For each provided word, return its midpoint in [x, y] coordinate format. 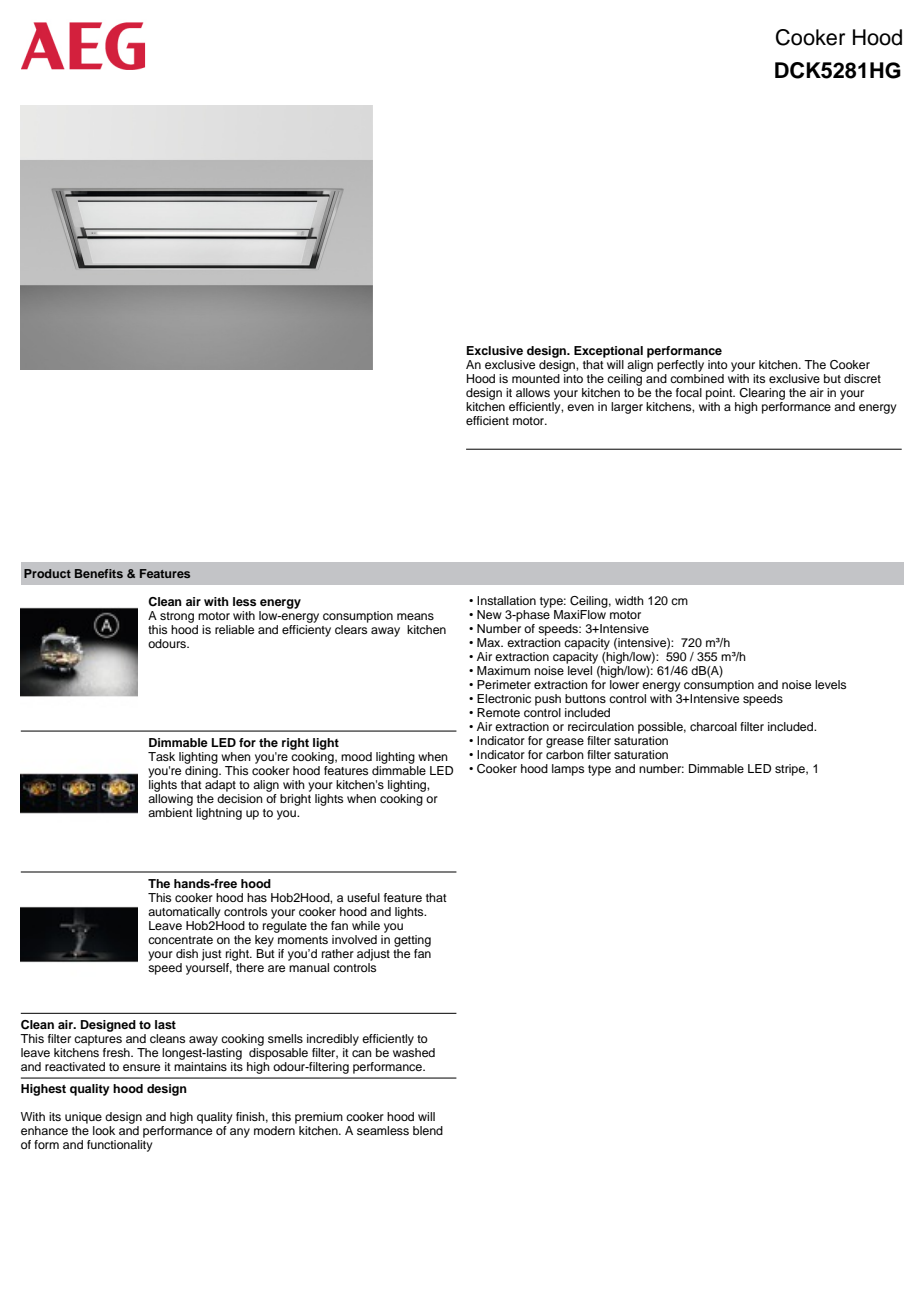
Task [161, 756]
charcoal [713, 726]
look [104, 1130]
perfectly [680, 366]
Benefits [99, 573]
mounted [536, 378]
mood [356, 756]
